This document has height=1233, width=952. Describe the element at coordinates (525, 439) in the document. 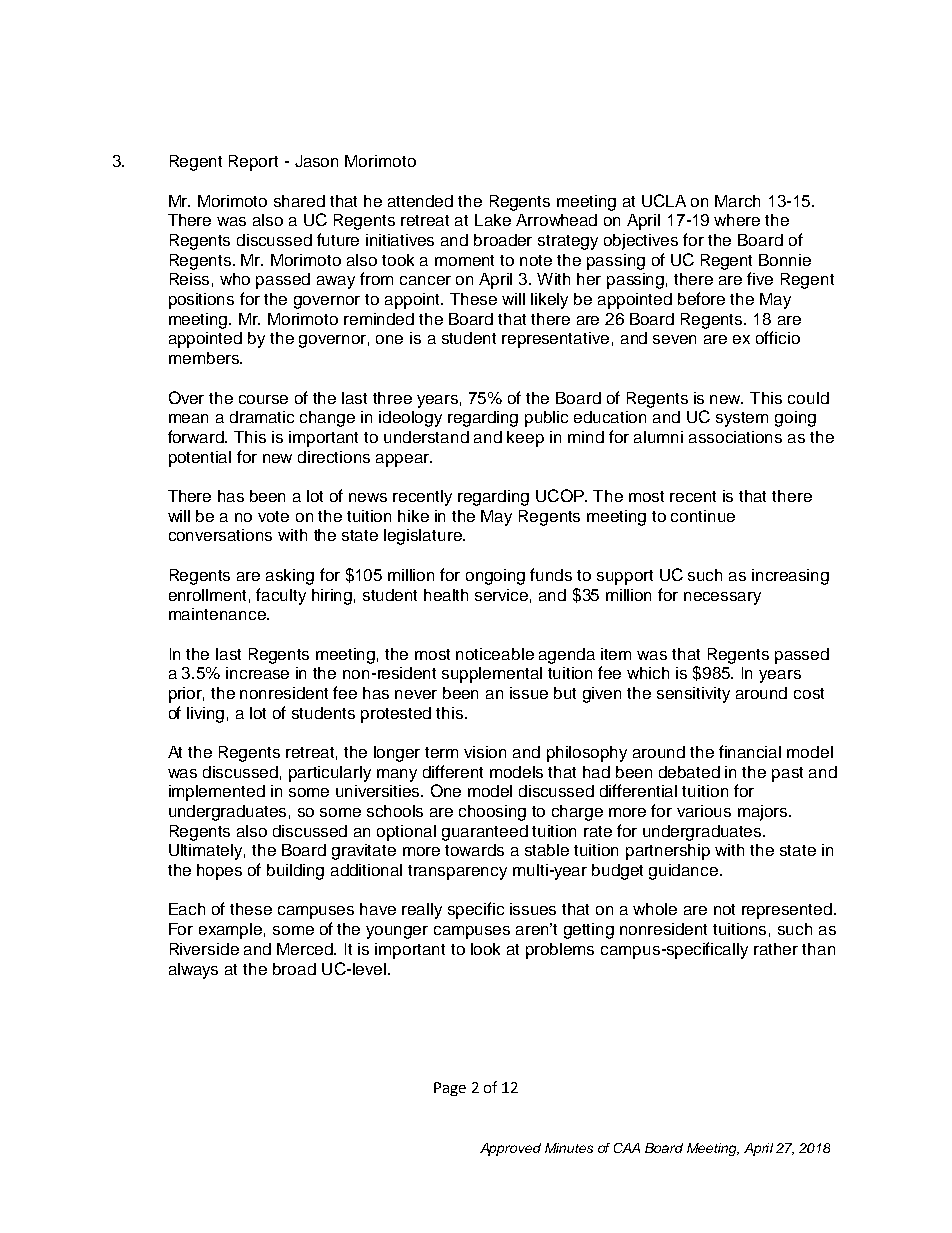

I see `keep` at that location.
